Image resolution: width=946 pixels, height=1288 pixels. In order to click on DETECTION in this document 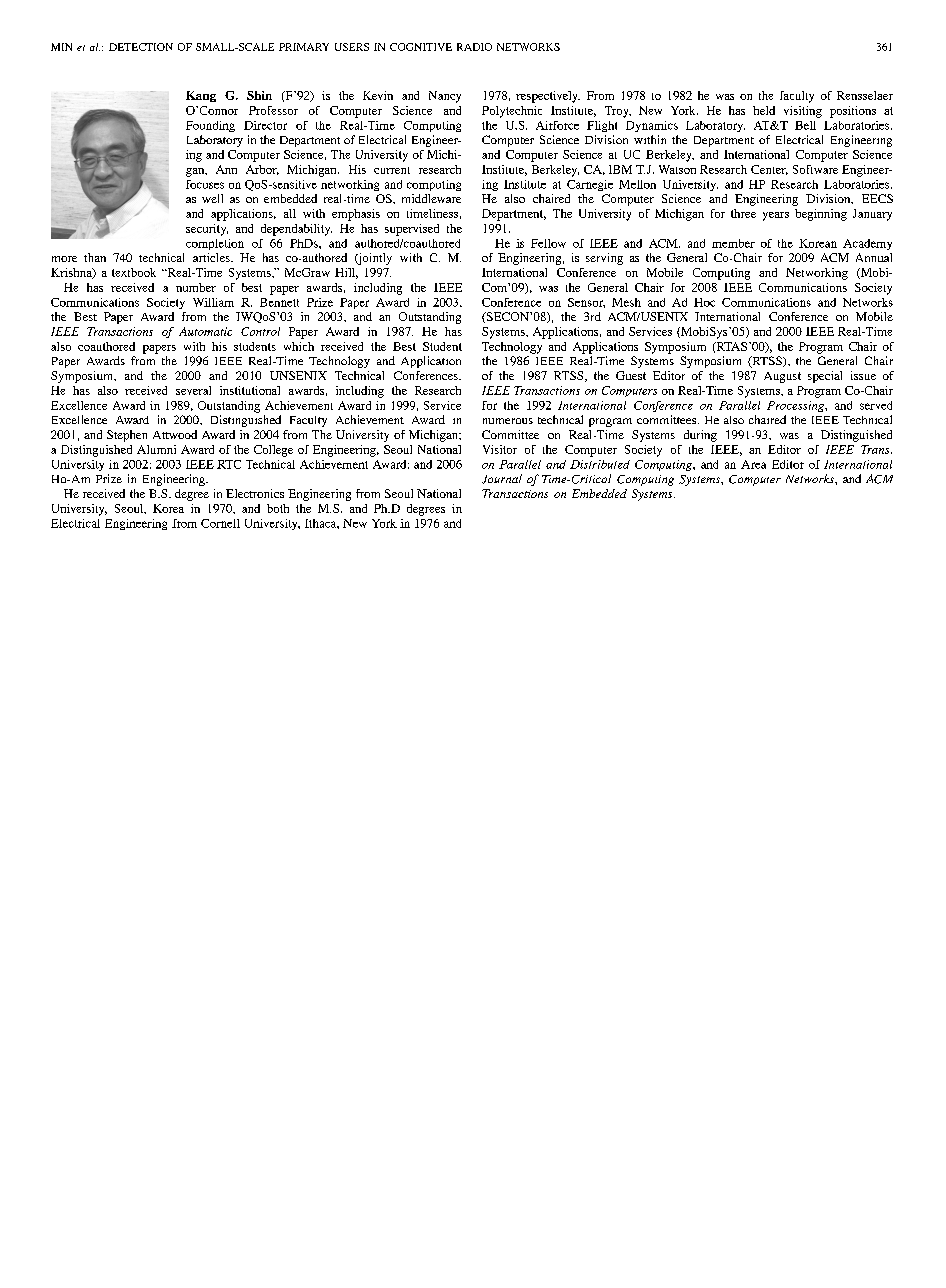, I will do `click(141, 47)`.
